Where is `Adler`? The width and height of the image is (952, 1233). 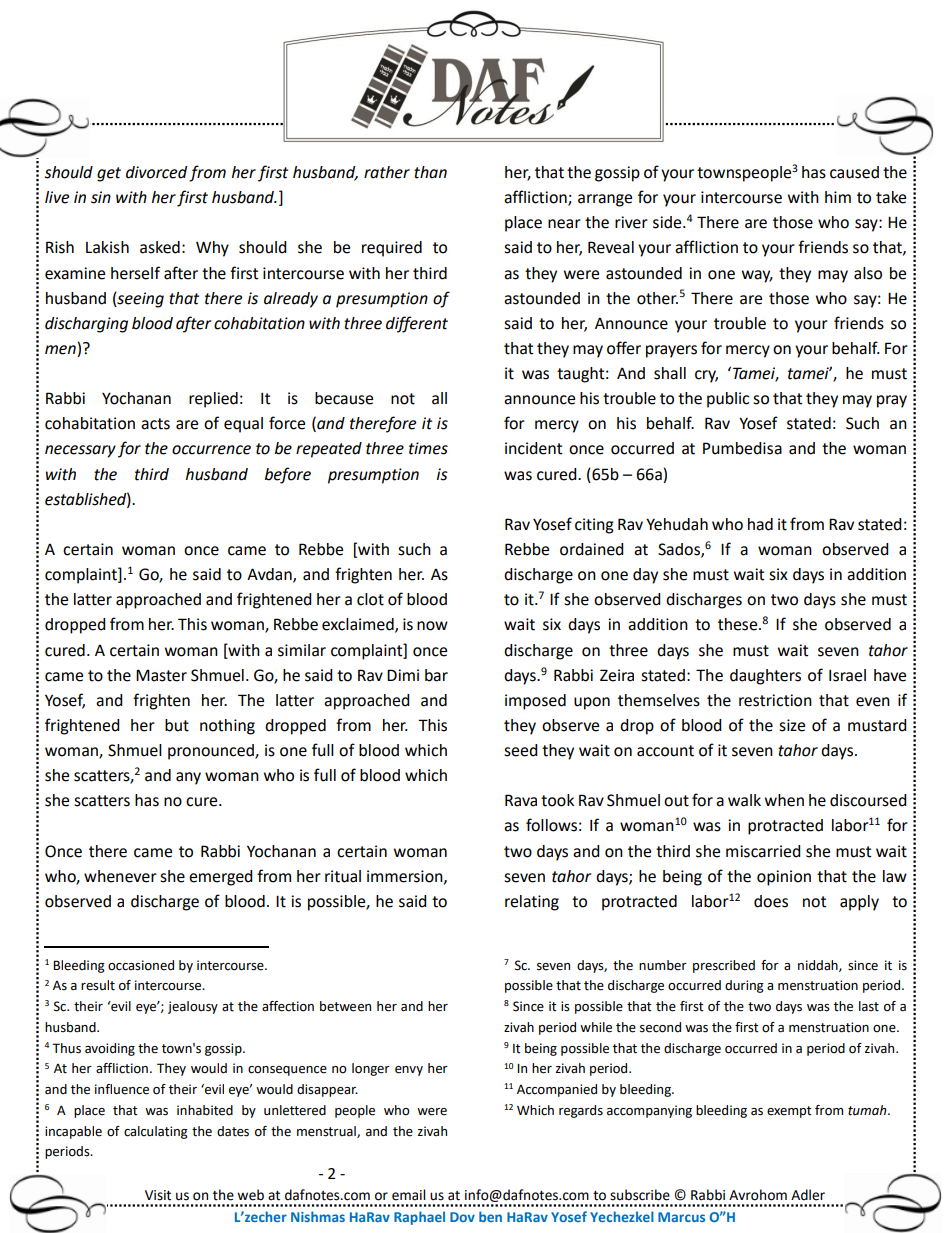
Adler is located at coordinates (808, 1195).
